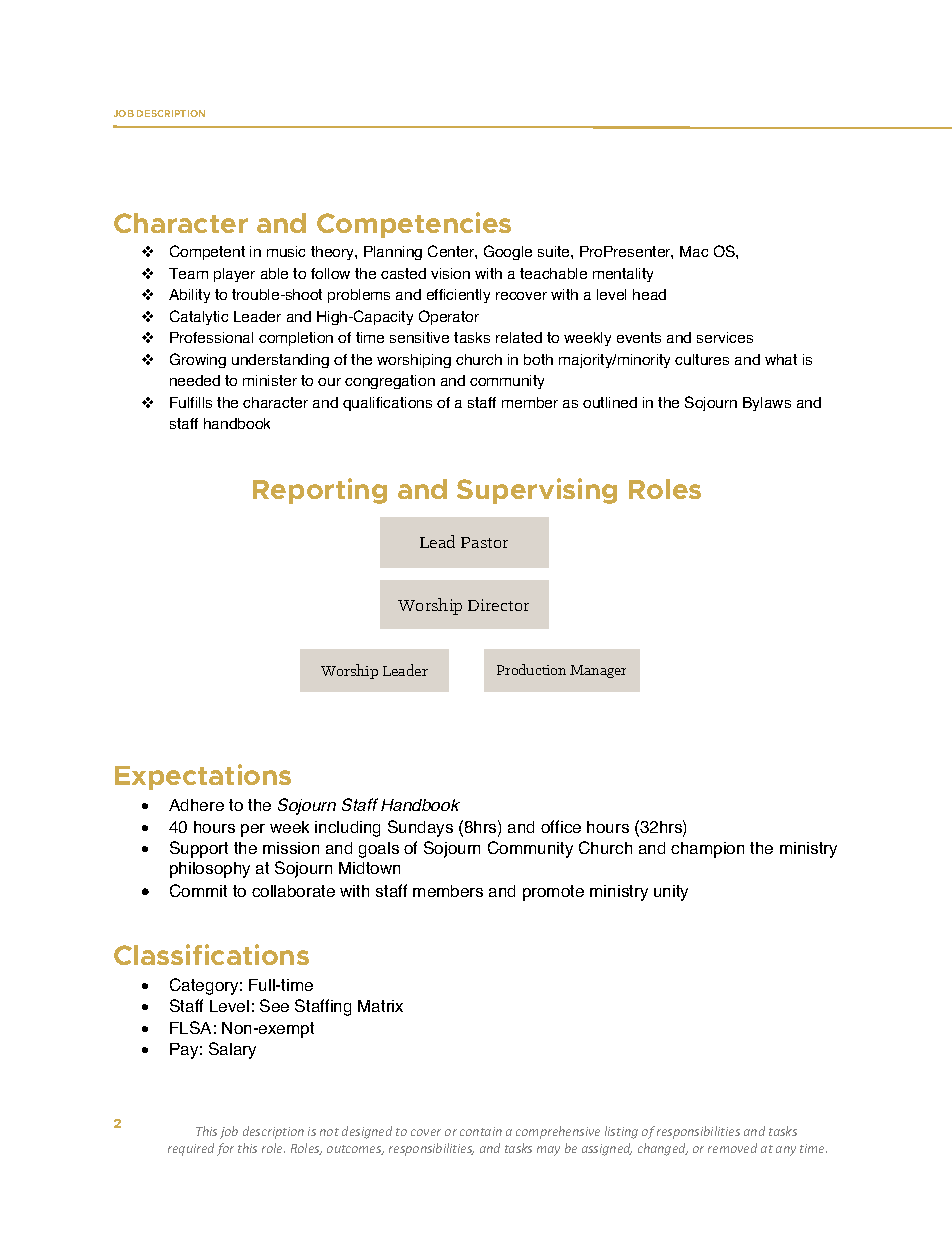 This page has height=1233, width=952. Describe the element at coordinates (707, 850) in the page. I see `champion` at that location.
